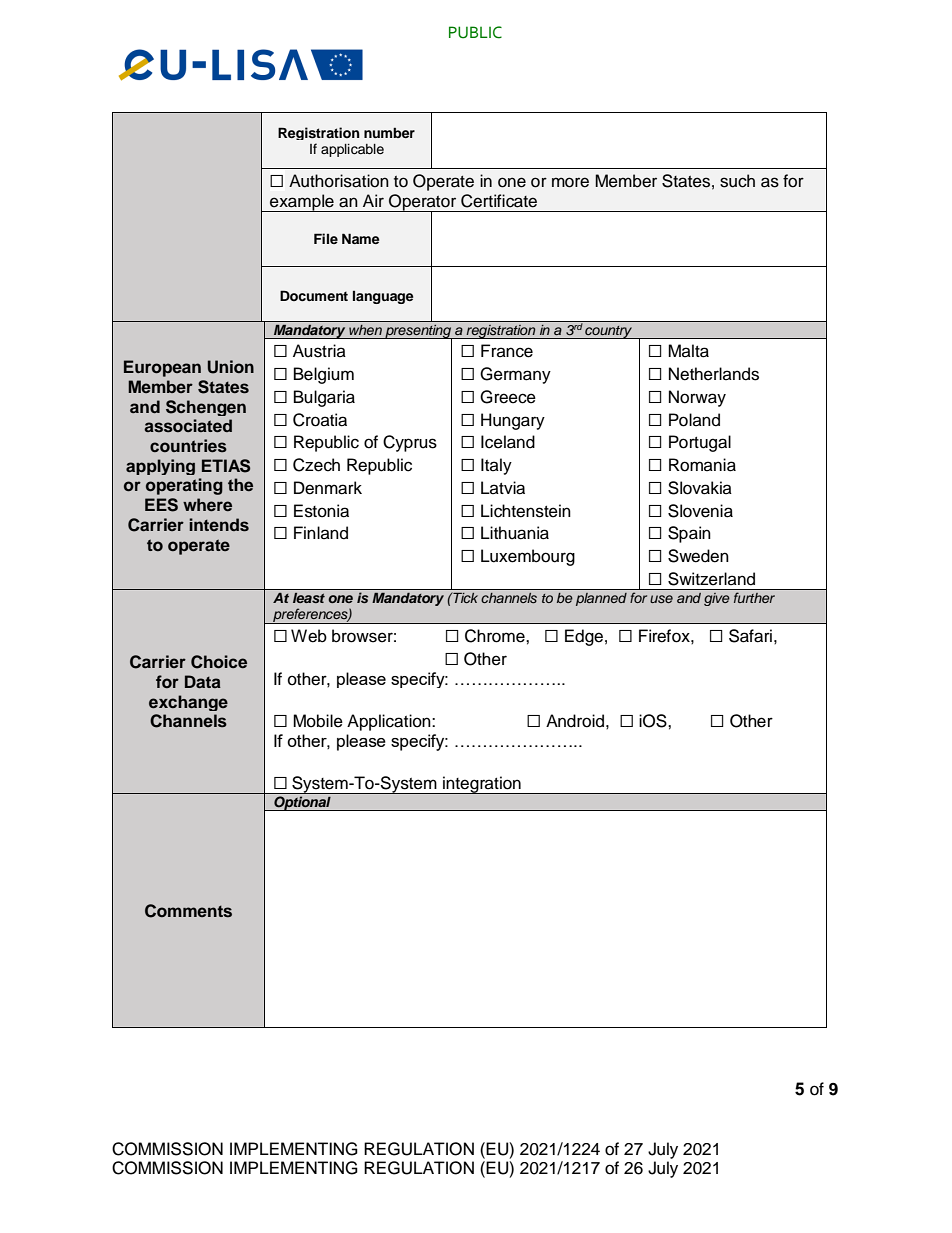  I want to click on Cyprus, so click(410, 443).
